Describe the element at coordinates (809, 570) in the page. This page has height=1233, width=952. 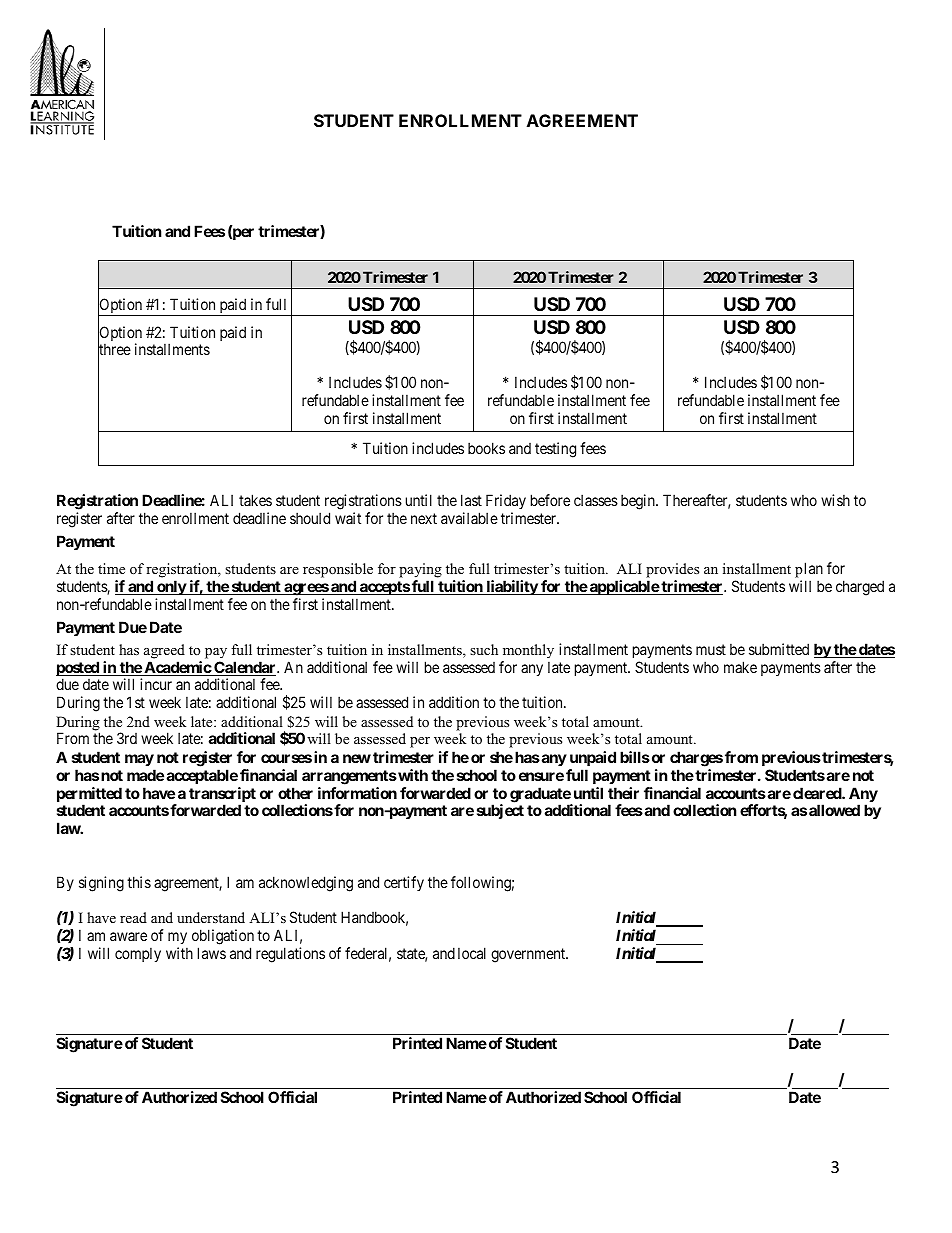
I see `plan` at that location.
